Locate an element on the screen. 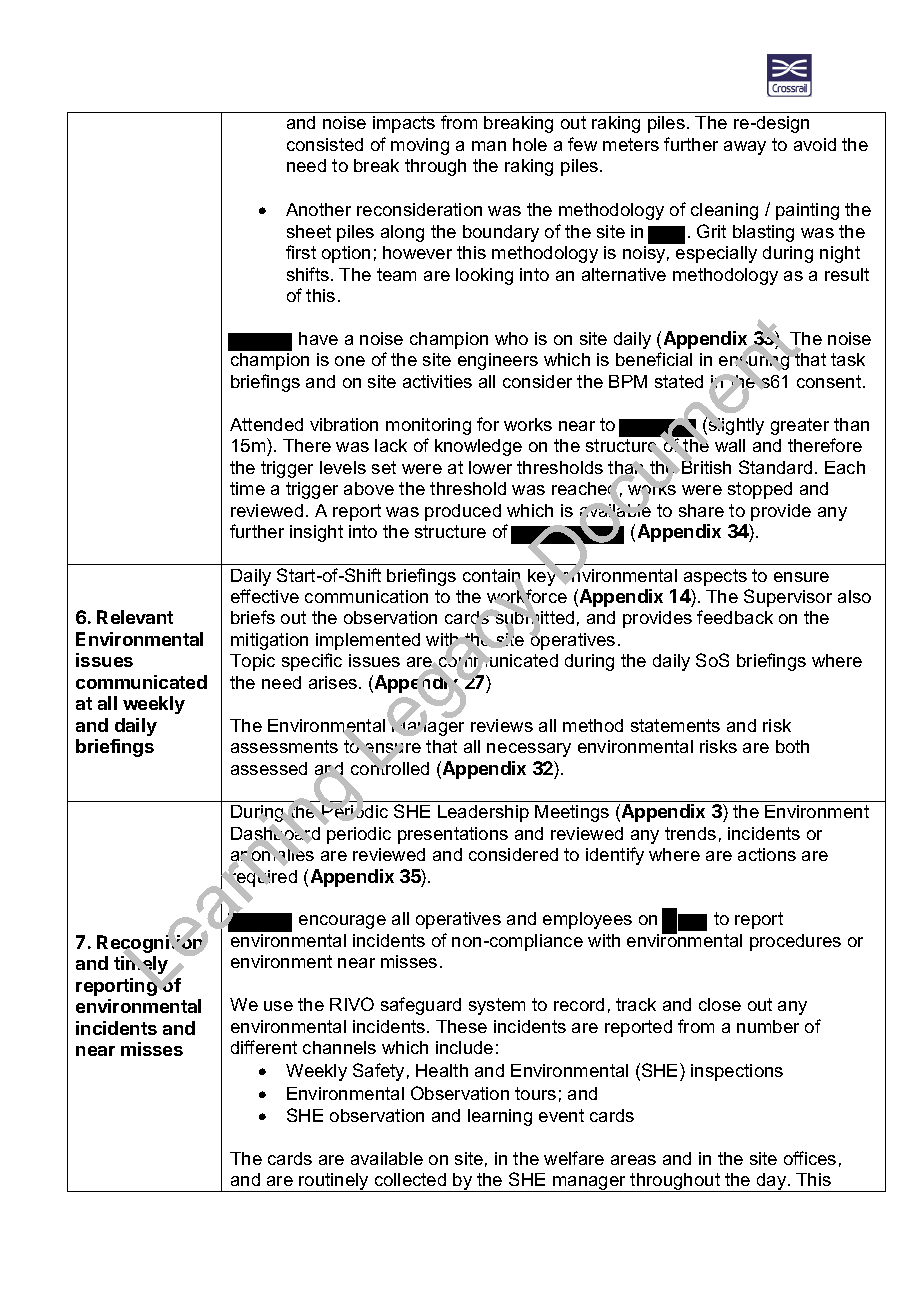  routinely is located at coordinates (334, 1182).
